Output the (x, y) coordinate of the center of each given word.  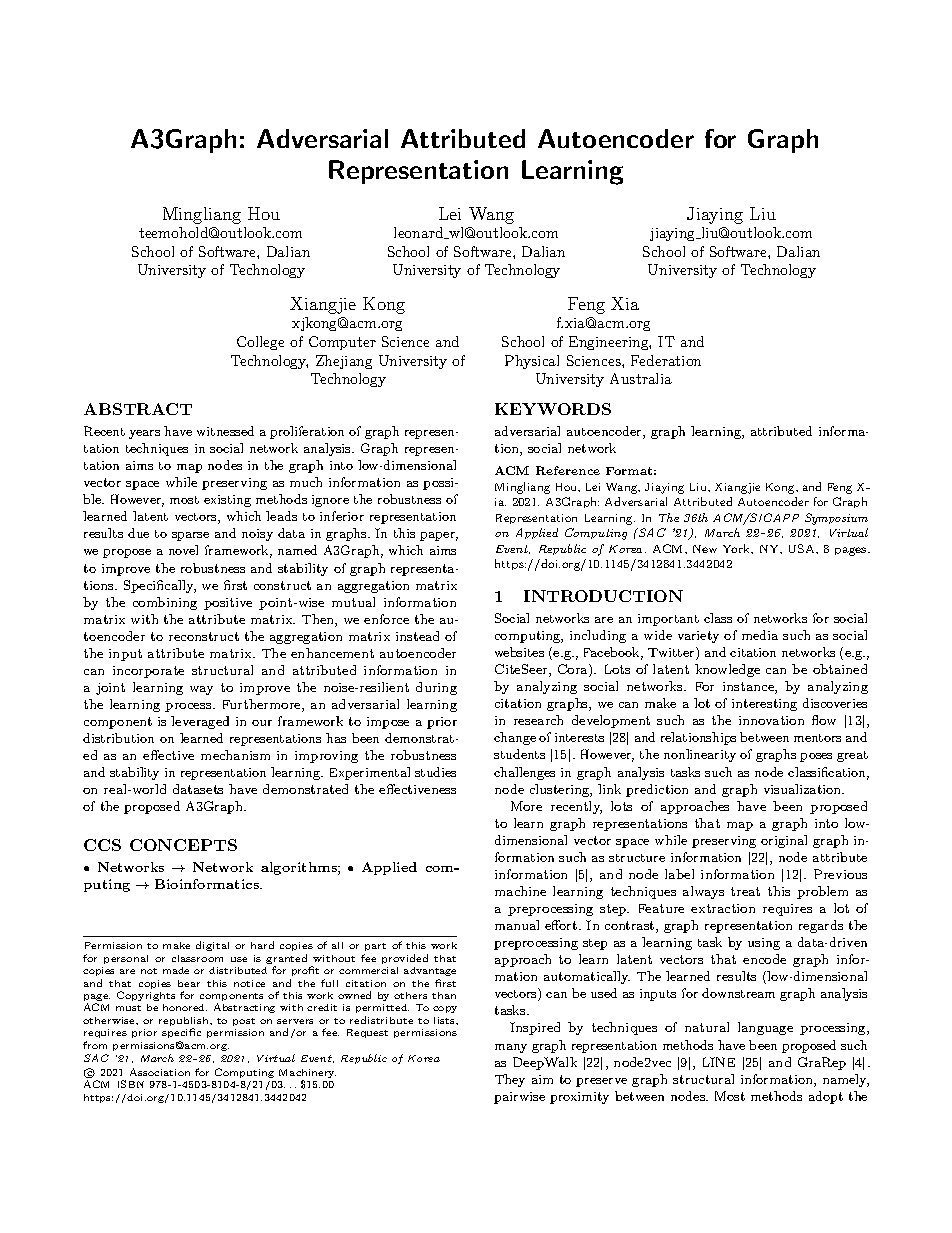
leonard (420, 233)
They (510, 1080)
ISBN (131, 1084)
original (784, 841)
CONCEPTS (183, 845)
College (260, 343)
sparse (190, 536)
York (738, 549)
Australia (641, 378)
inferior (342, 516)
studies (435, 772)
